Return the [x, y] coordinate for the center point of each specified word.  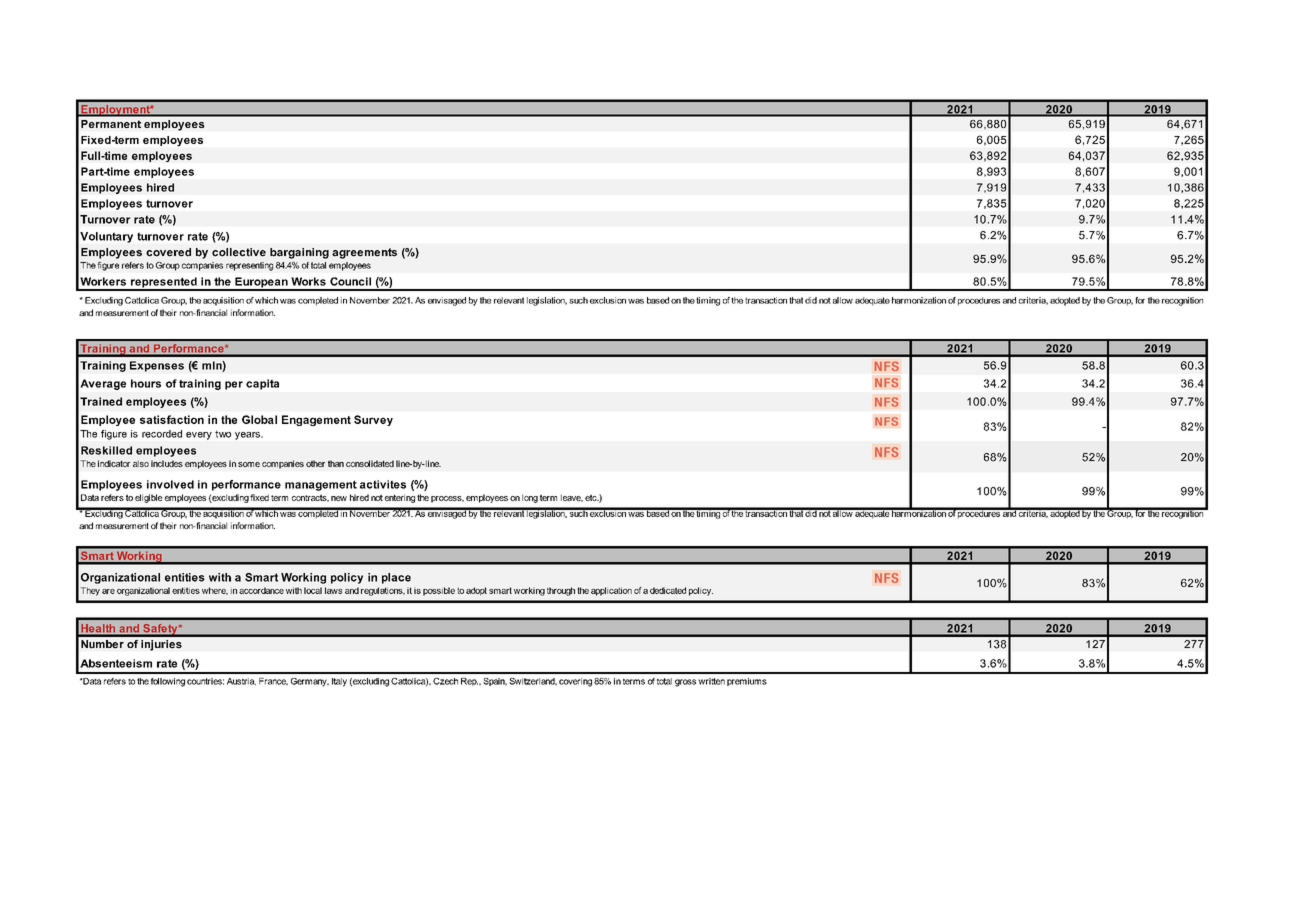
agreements [364, 253]
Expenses [157, 366]
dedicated [668, 590]
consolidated [370, 463]
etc [592, 497]
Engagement [316, 420]
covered [168, 252]
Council [350, 281]
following [168, 682]
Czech [445, 681]
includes [167, 463]
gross [685, 683]
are [108, 591]
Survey [373, 420]
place [396, 578]
